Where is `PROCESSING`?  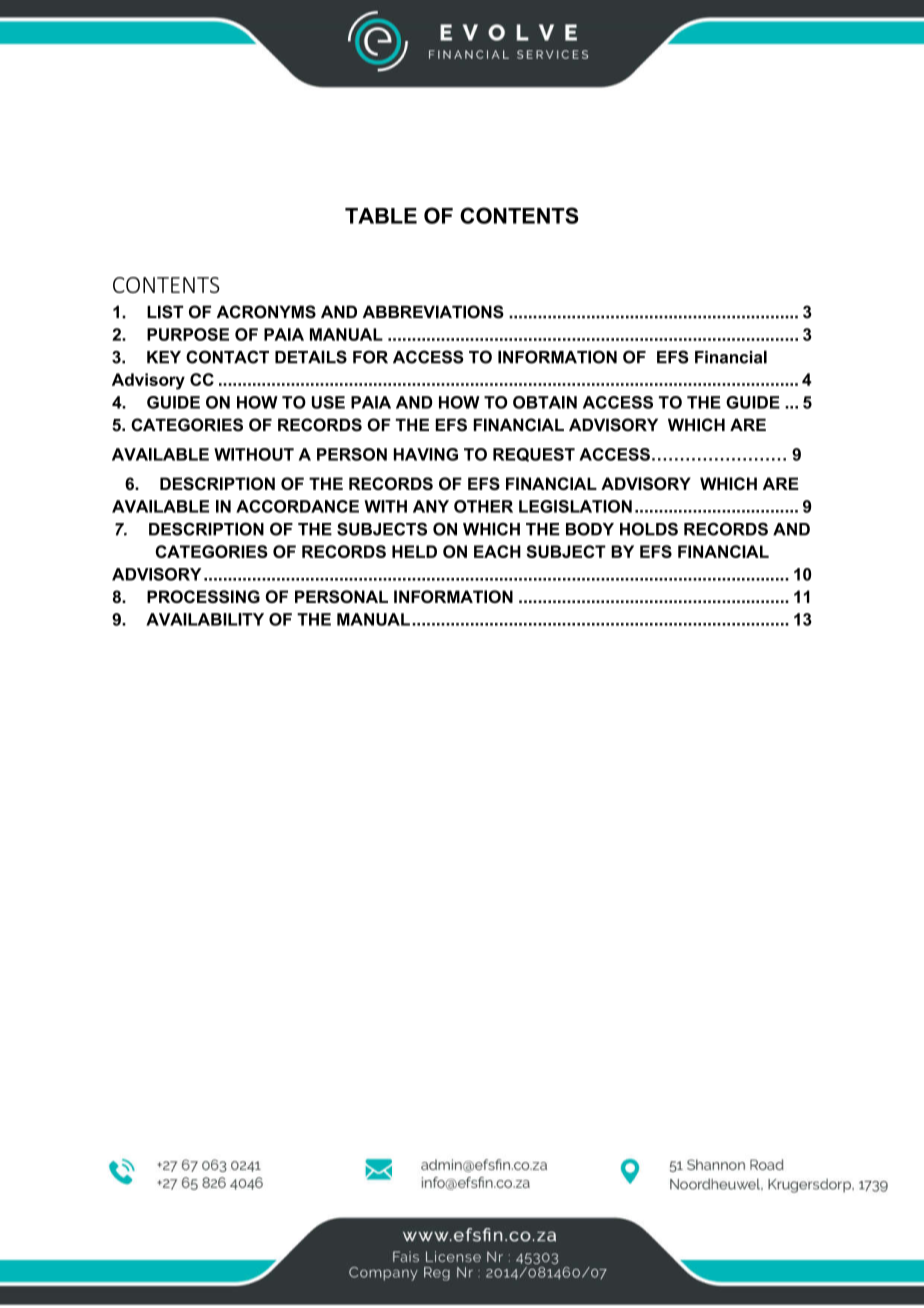
PROCESSING is located at coordinates (203, 596).
